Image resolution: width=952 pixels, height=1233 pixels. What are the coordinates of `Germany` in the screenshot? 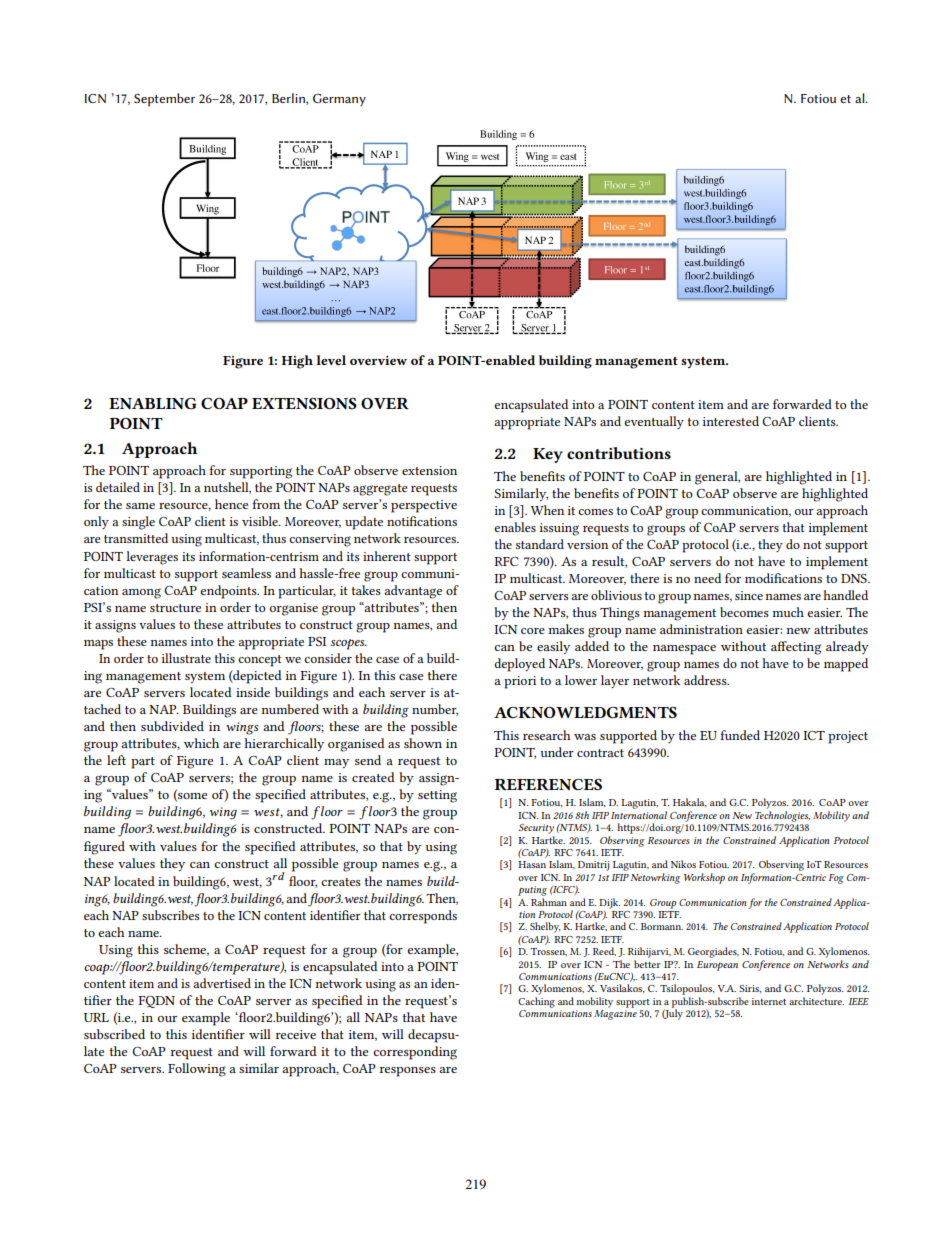 It's located at (339, 100).
